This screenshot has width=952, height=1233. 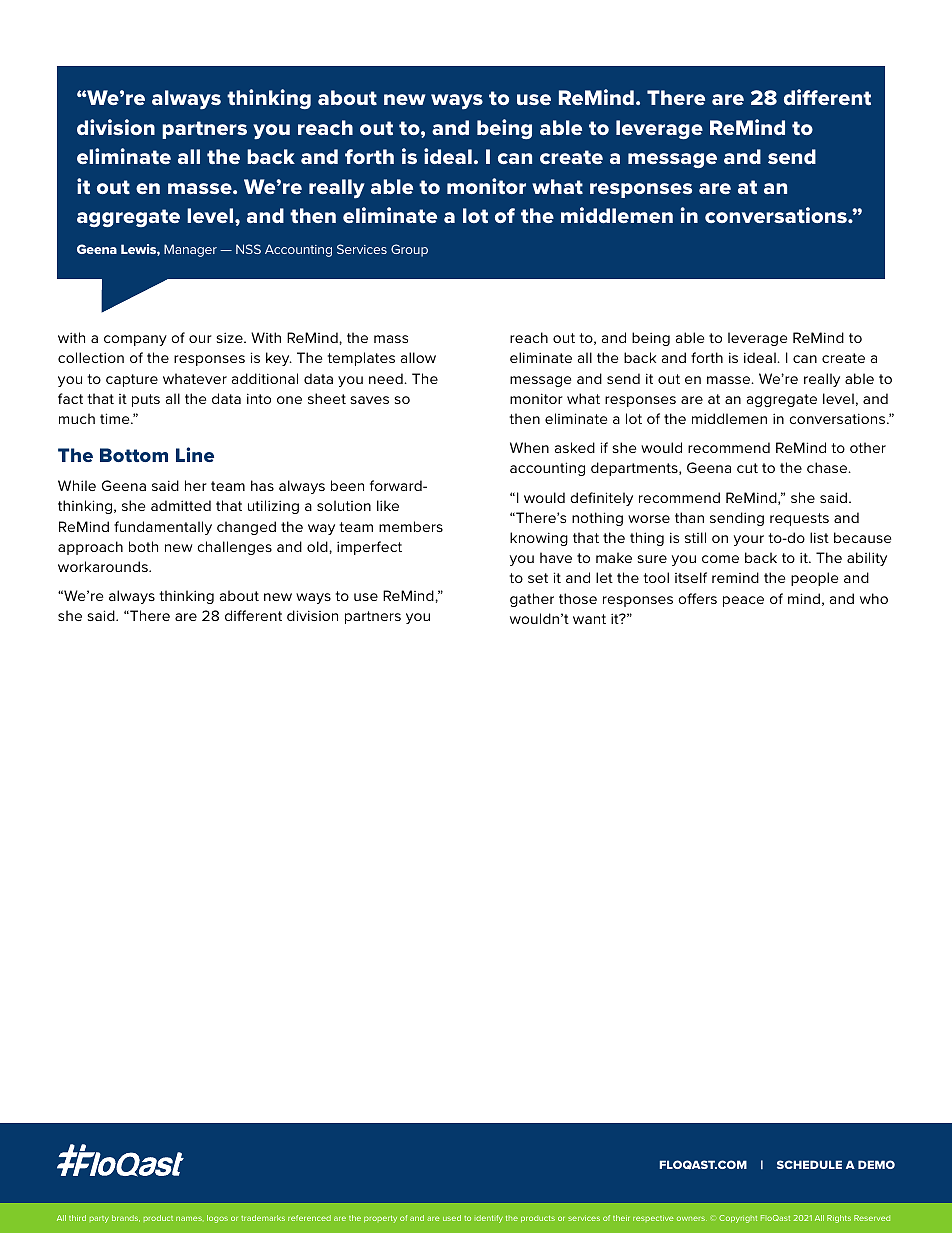 I want to click on peace, so click(x=743, y=601).
